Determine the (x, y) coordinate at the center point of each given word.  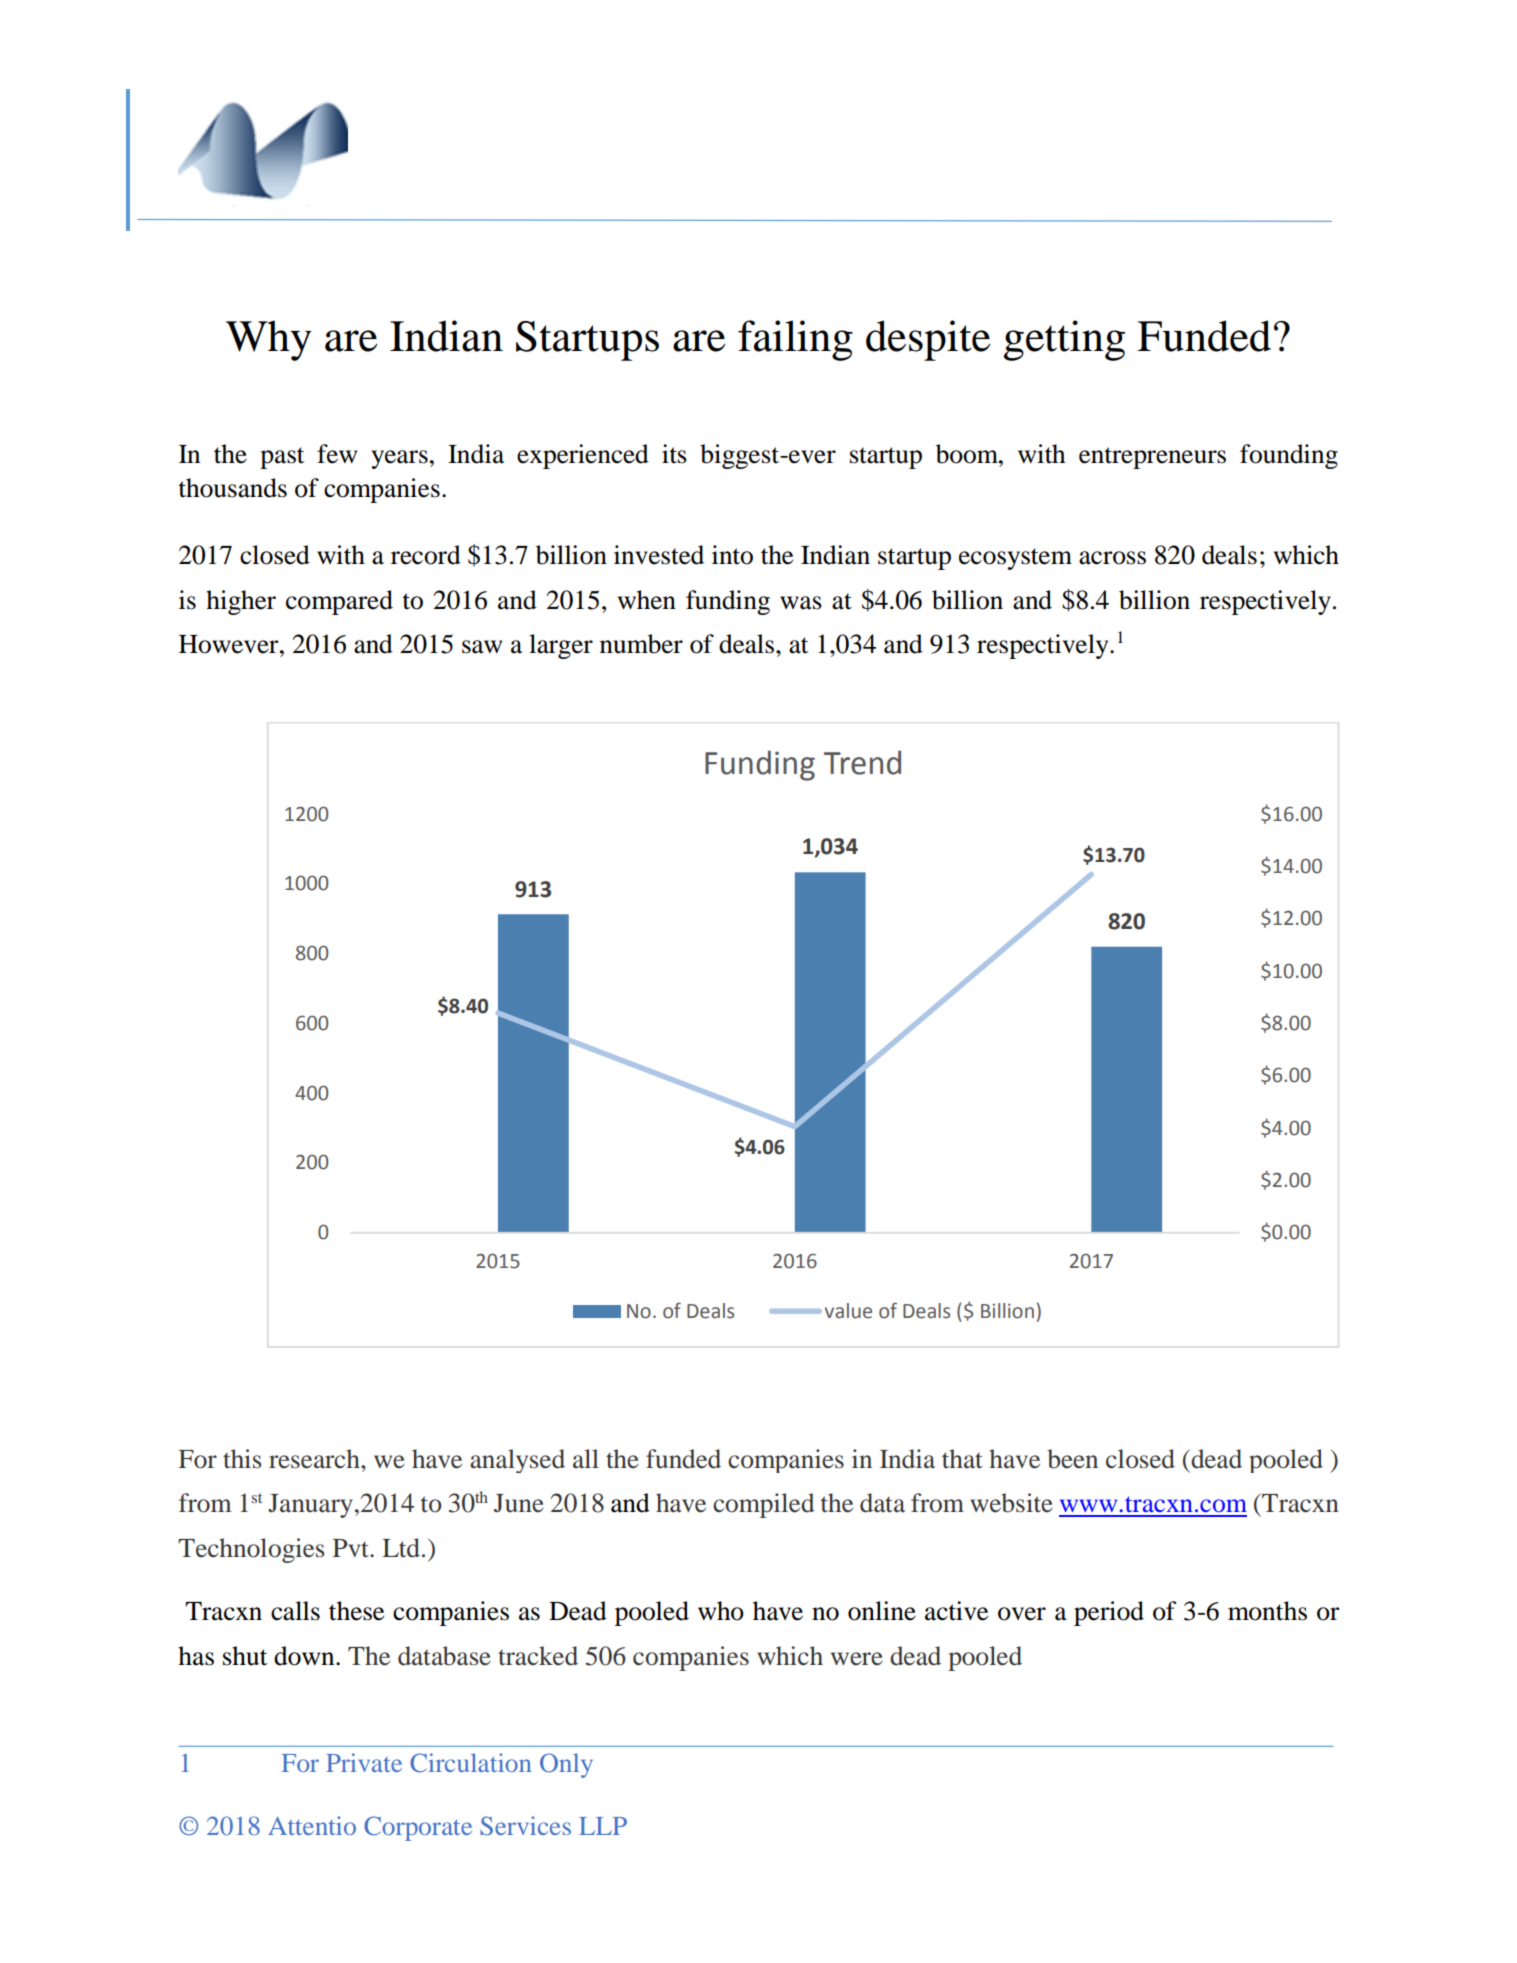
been (1072, 1459)
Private (364, 1762)
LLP (603, 1826)
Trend (862, 762)
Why (269, 340)
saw (482, 647)
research (315, 1459)
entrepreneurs (1152, 458)
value (848, 1311)
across (1112, 558)
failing (795, 340)
